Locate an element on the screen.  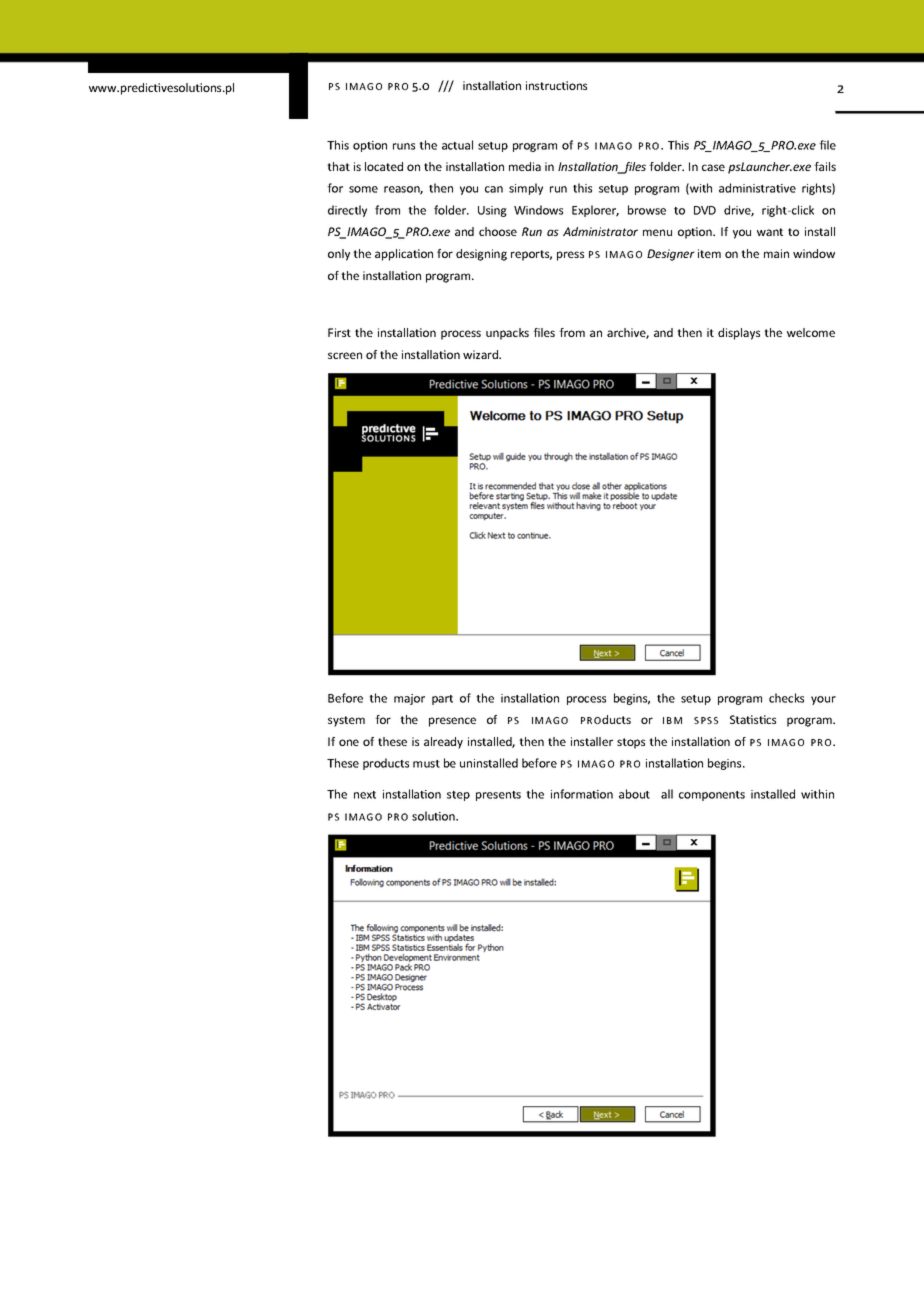
part is located at coordinates (442, 700).
